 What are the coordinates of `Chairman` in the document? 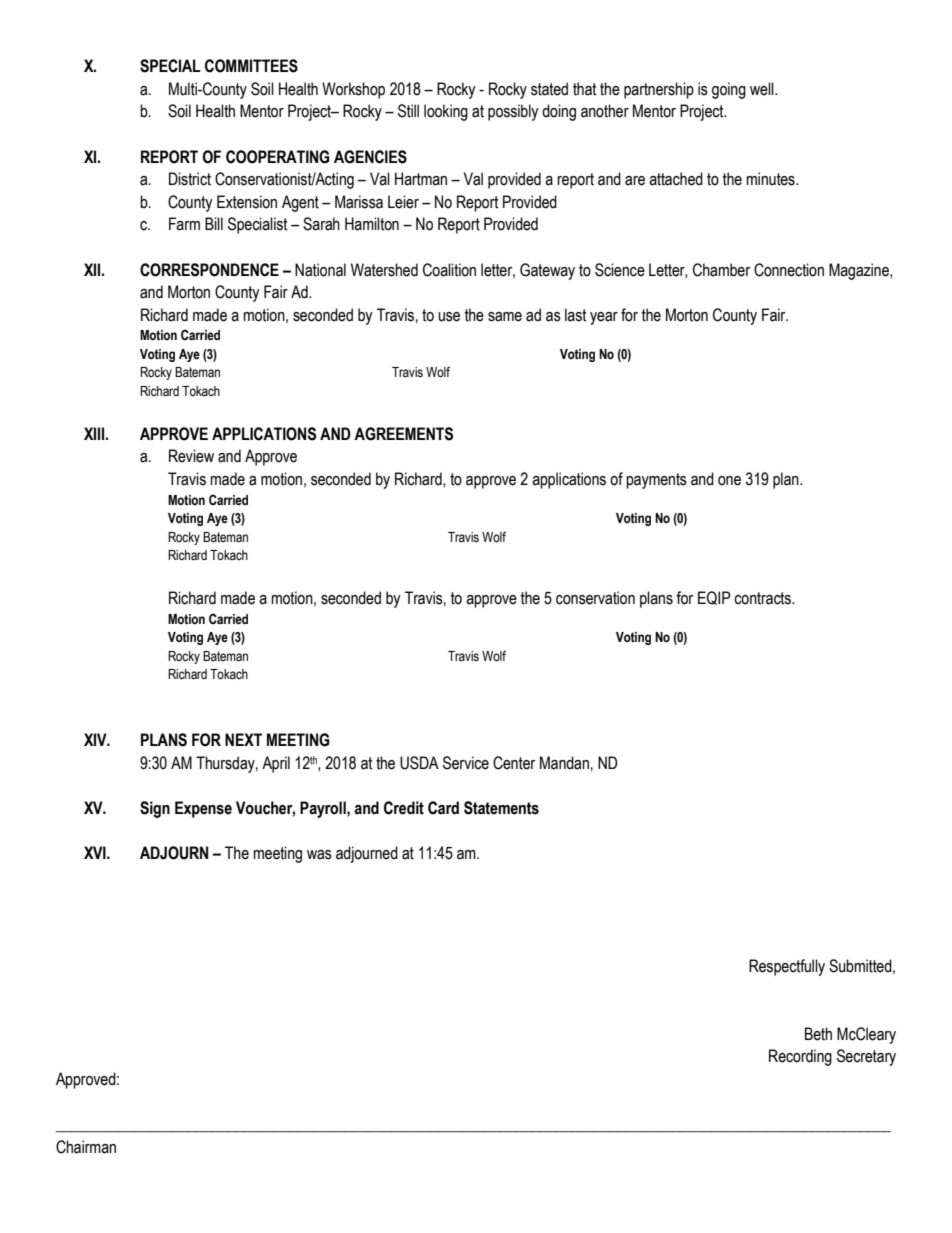 It's located at (86, 1147).
